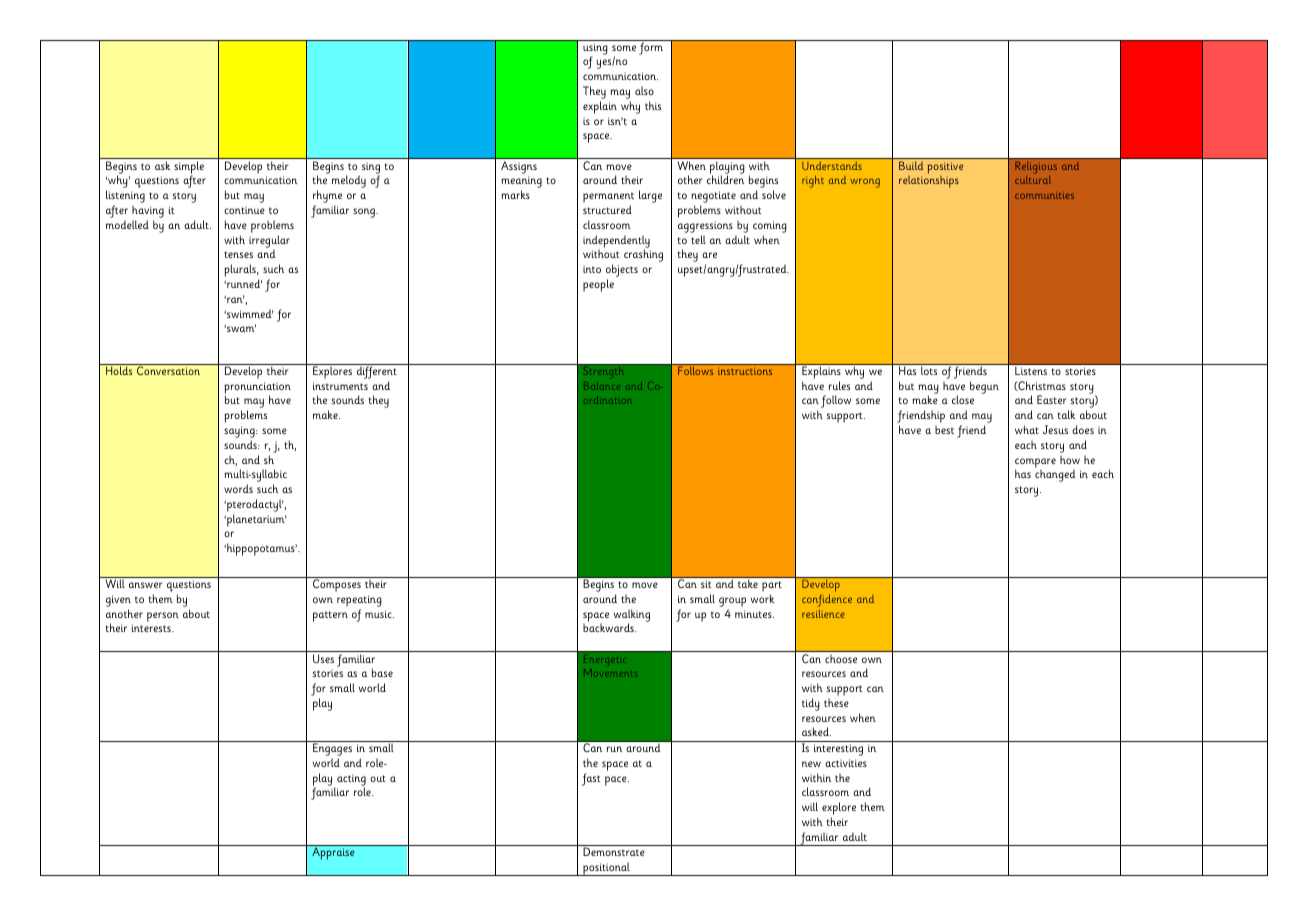  I want to click on confidence, so click(827, 600).
